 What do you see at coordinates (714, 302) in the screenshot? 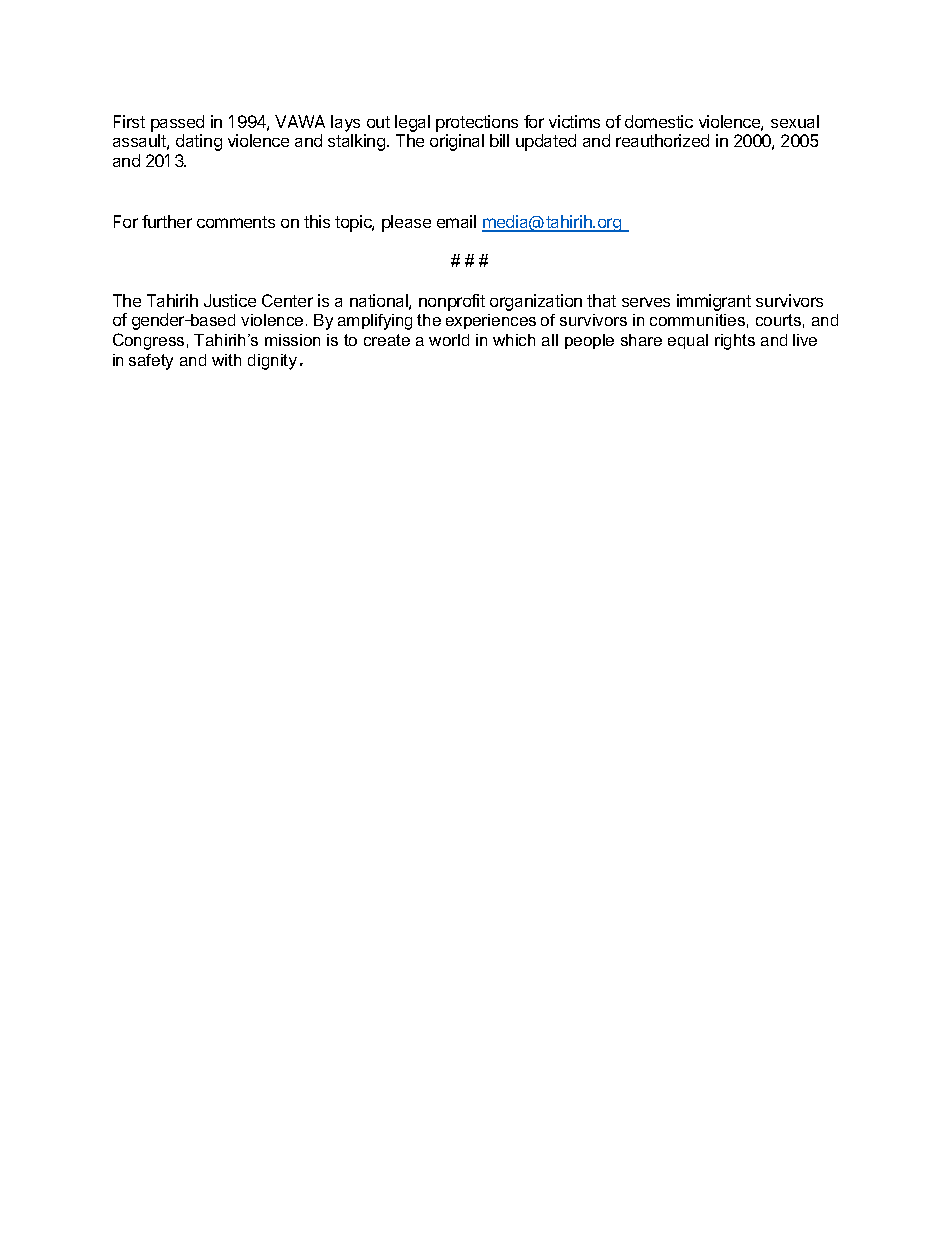
I see `immigrant` at bounding box center [714, 302].
